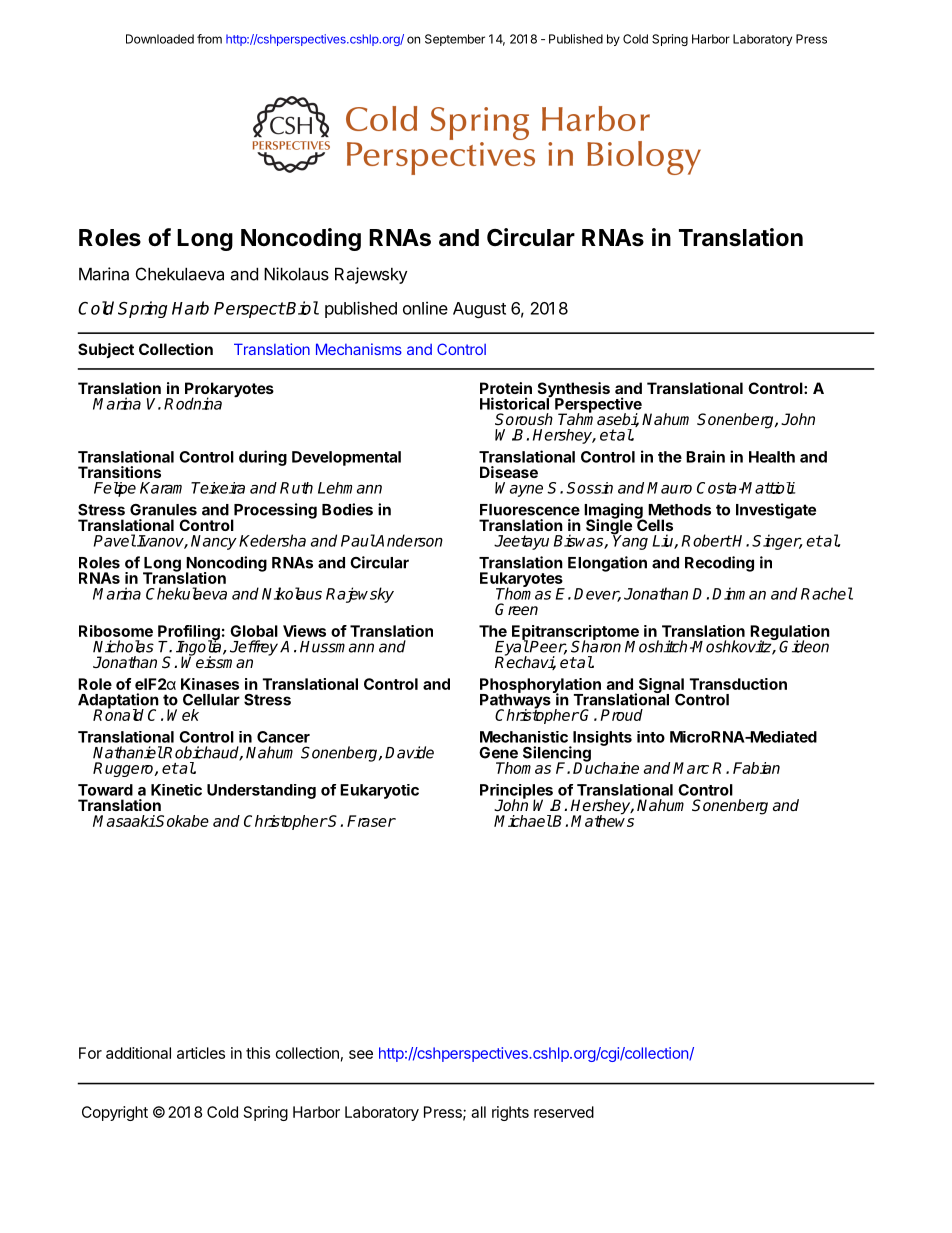 The height and width of the image is (1233, 952). Describe the element at coordinates (523, 821) in the image. I see `Michael` at that location.
